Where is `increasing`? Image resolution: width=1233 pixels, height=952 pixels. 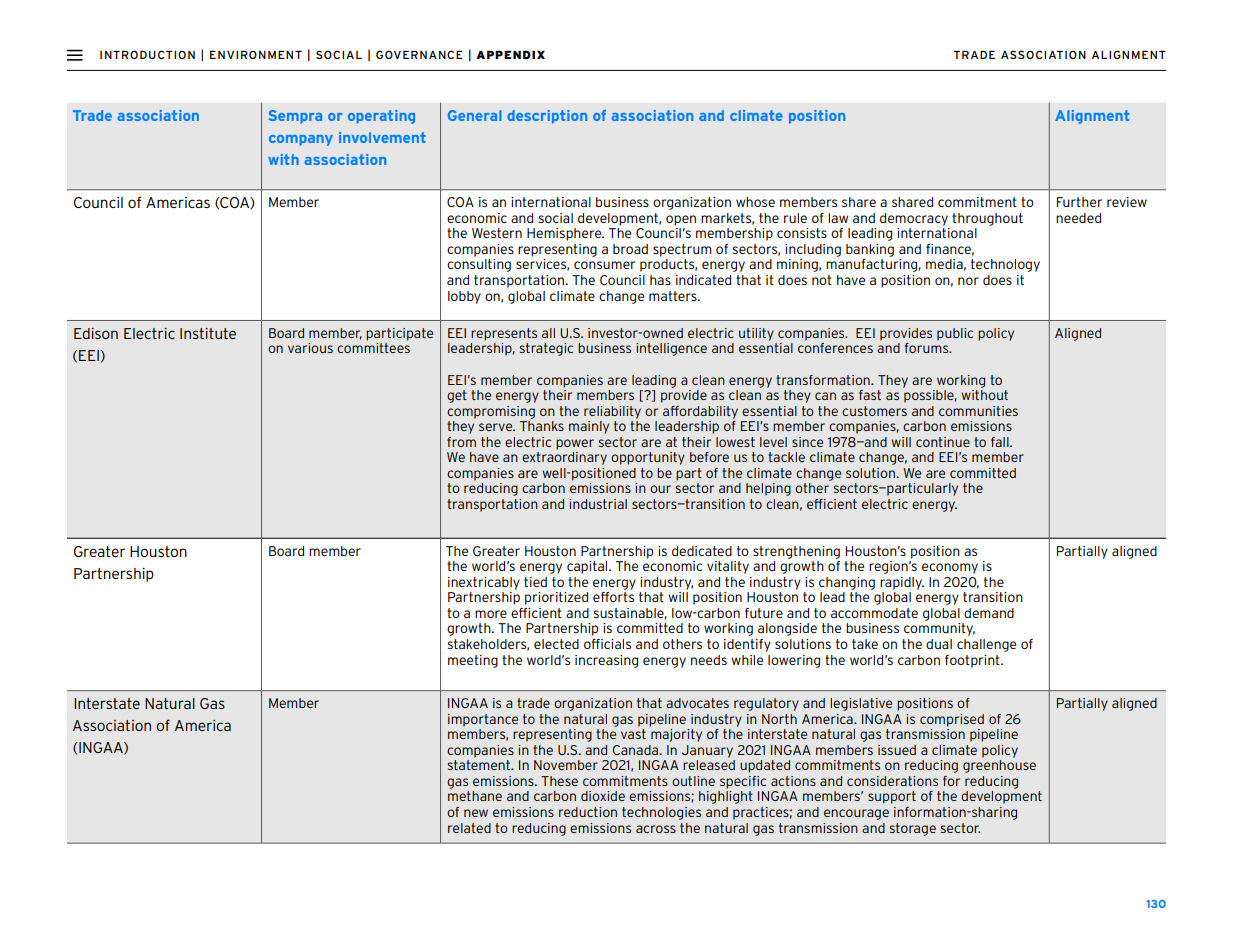
increasing is located at coordinates (606, 661).
